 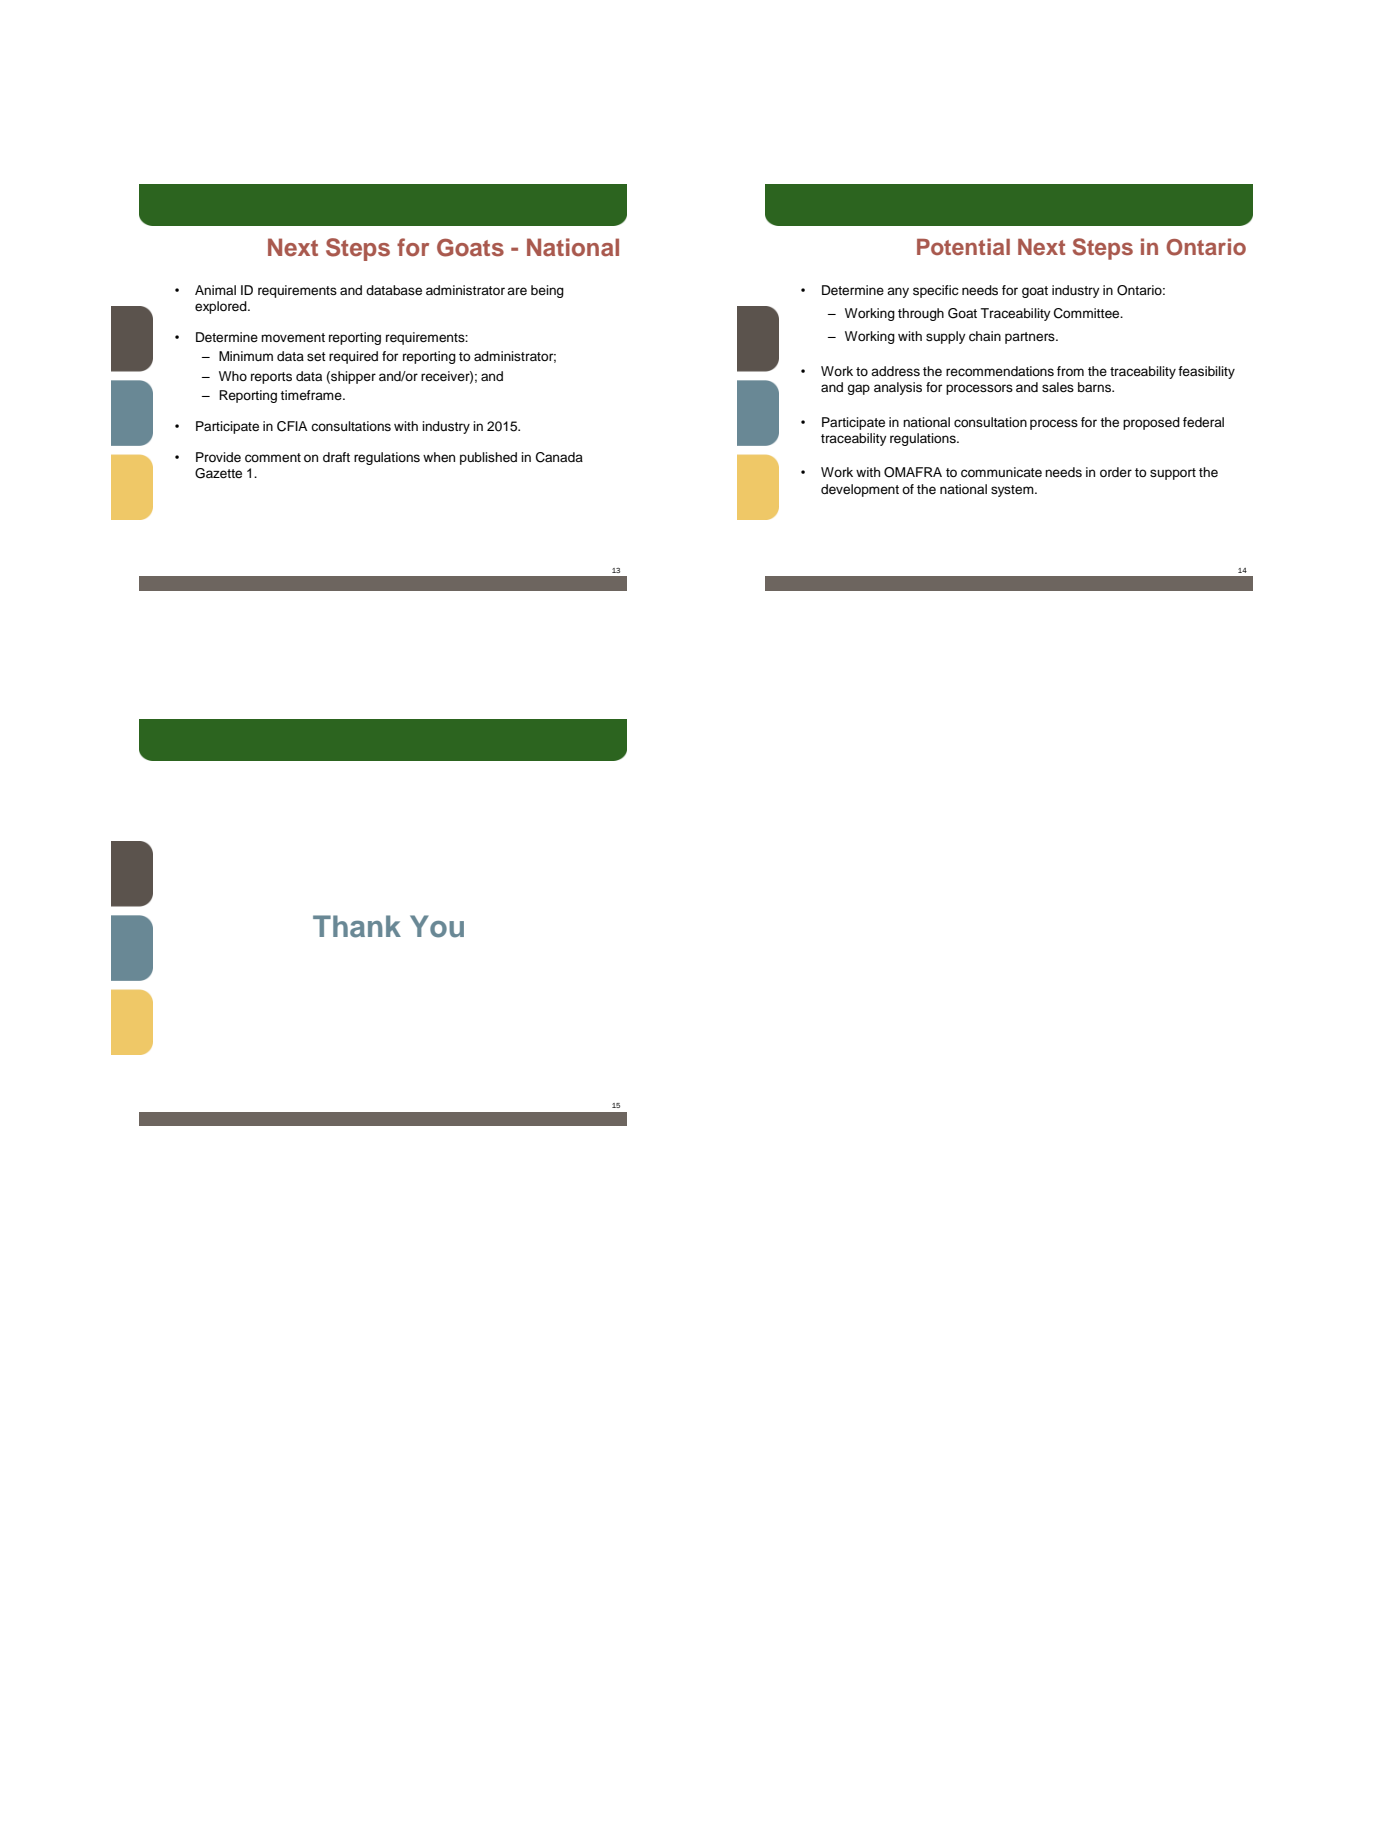 What do you see at coordinates (547, 291) in the screenshot?
I see `being` at bounding box center [547, 291].
